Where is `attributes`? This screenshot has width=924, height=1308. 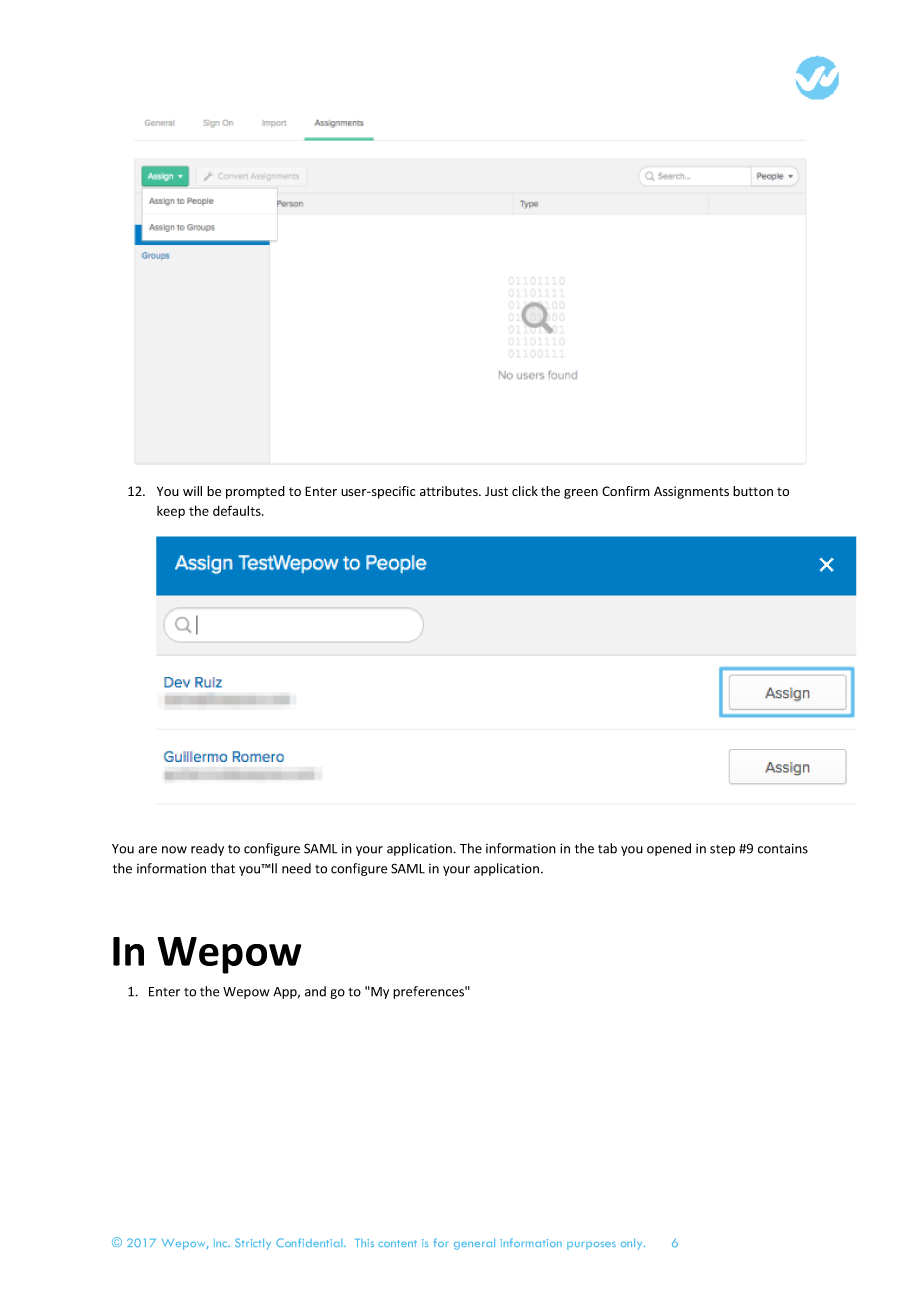
attributes is located at coordinates (450, 491).
